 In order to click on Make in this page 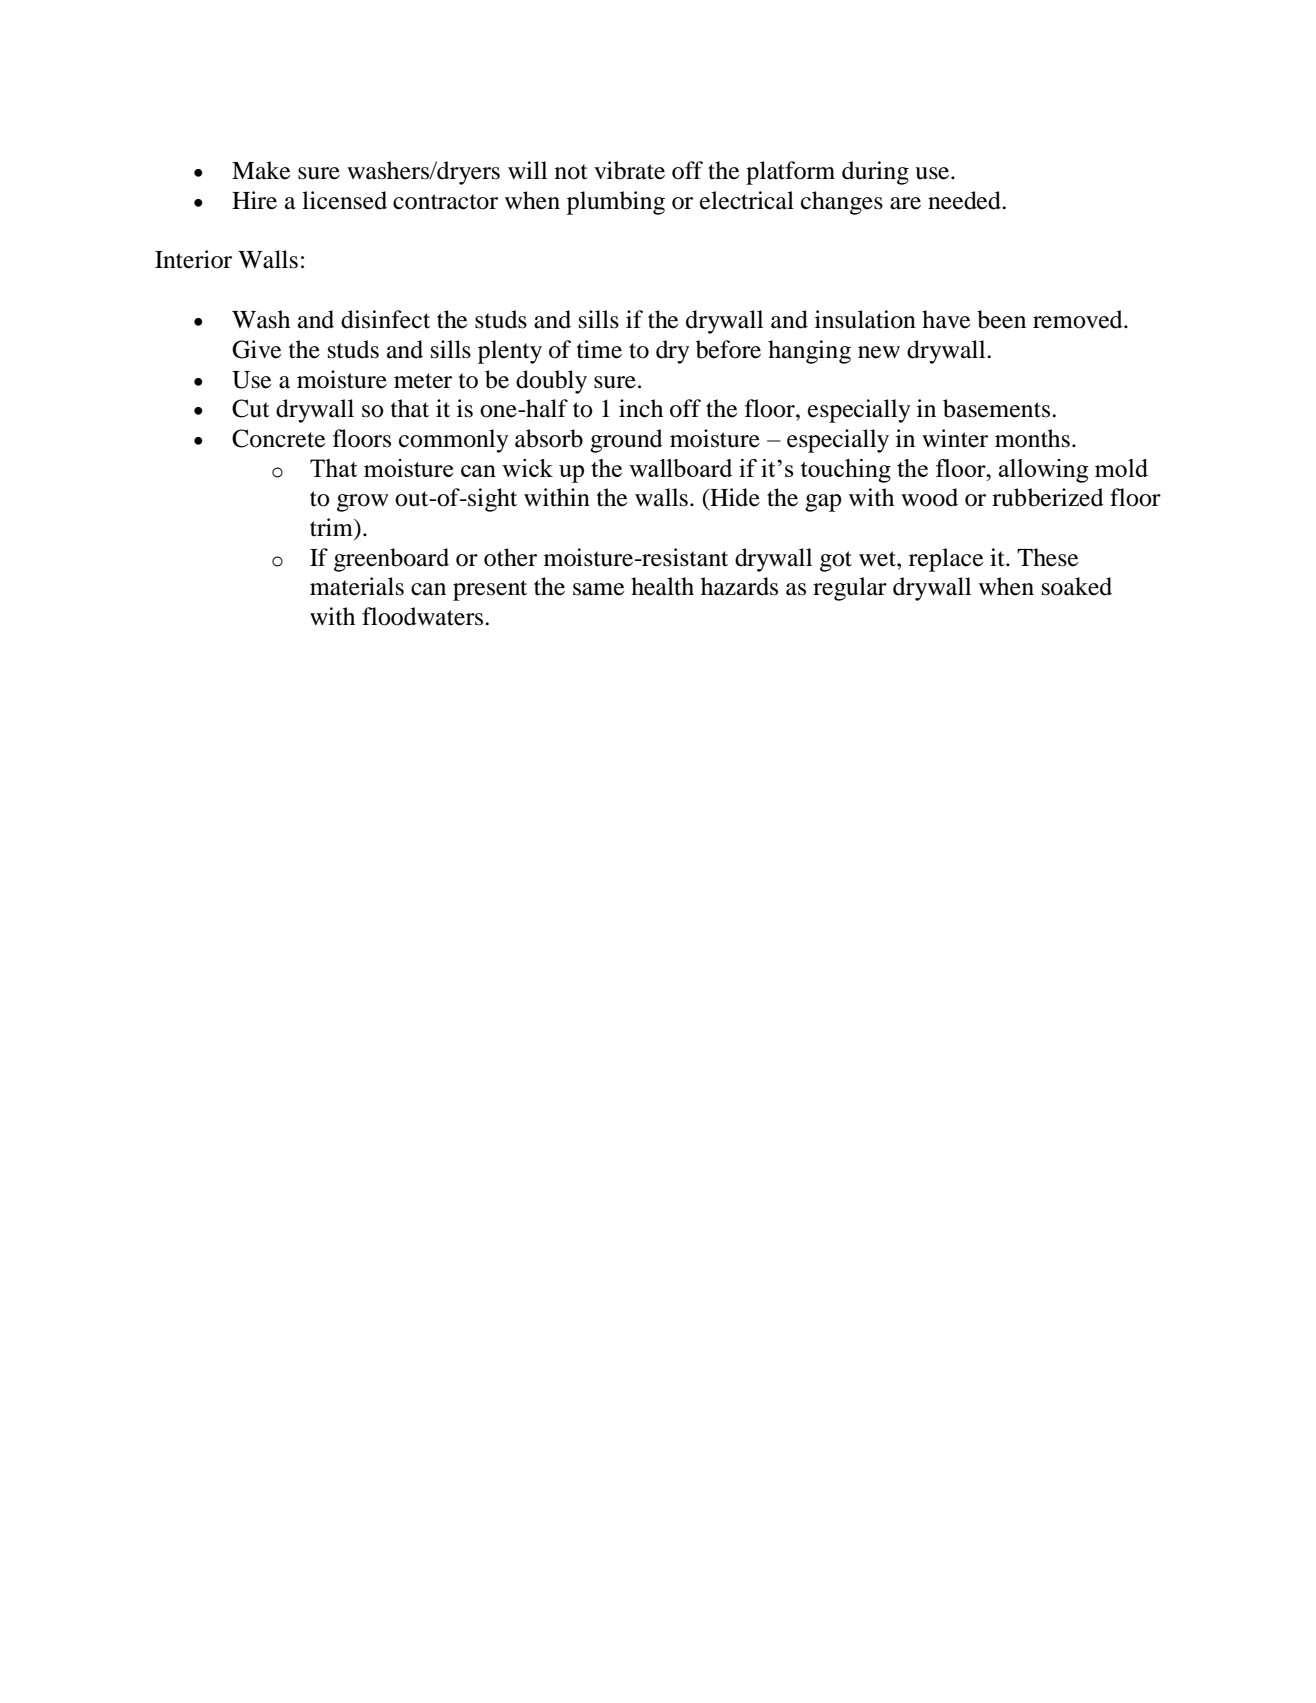, I will do `click(261, 170)`.
